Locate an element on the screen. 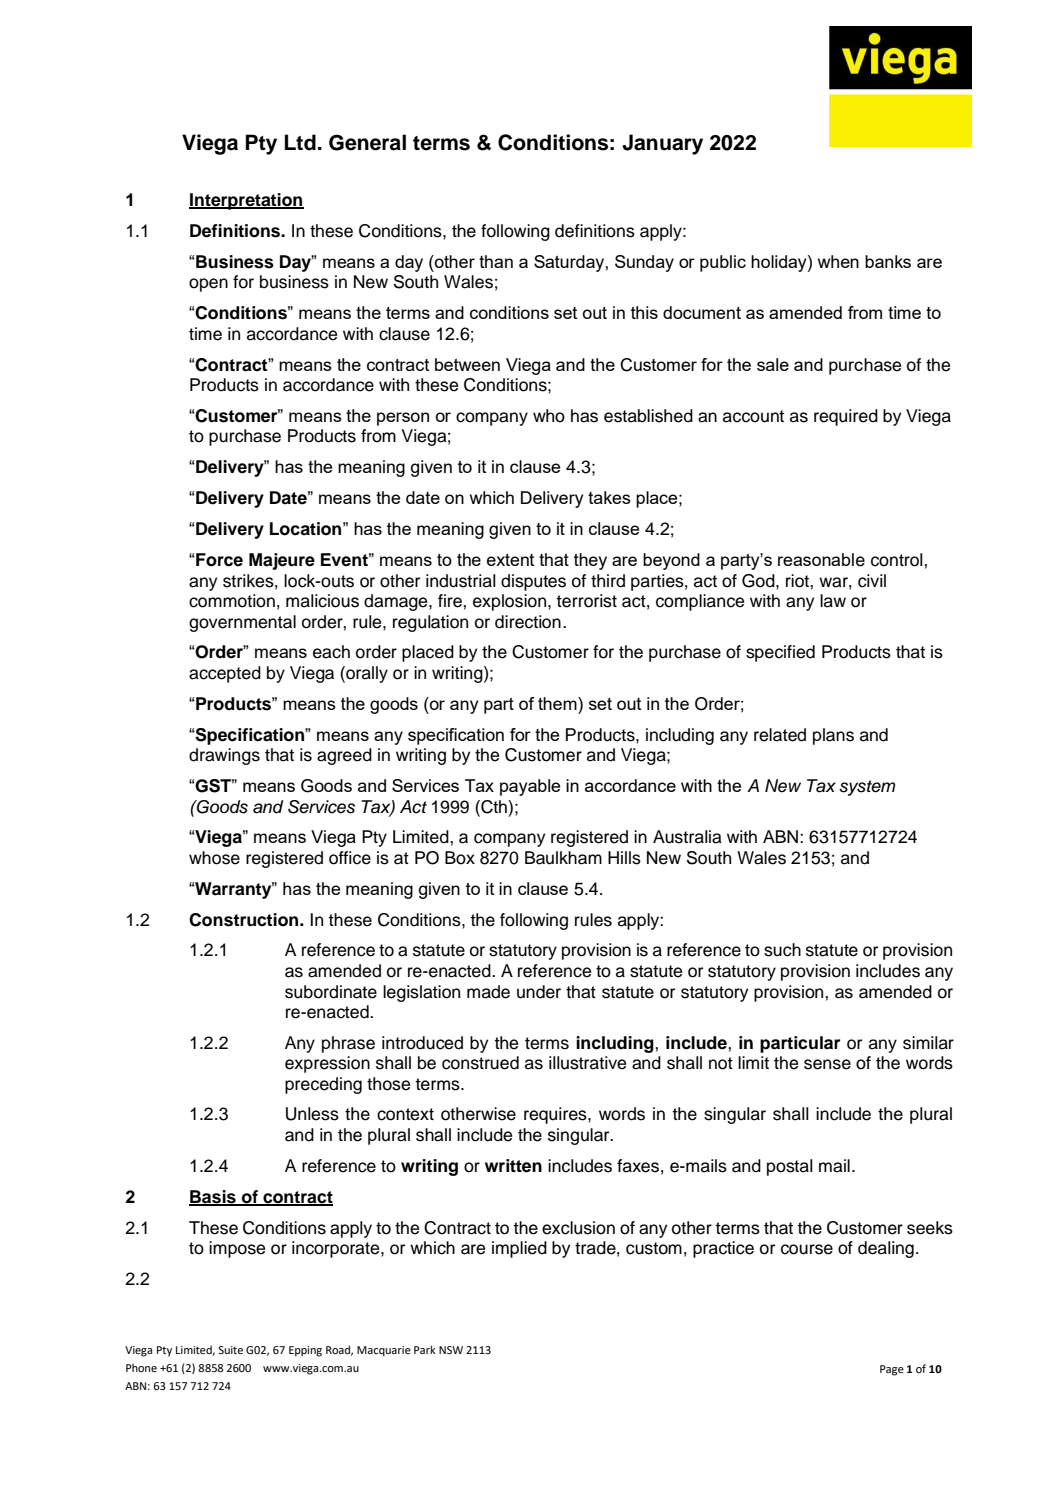  Suite is located at coordinates (230, 1350).
